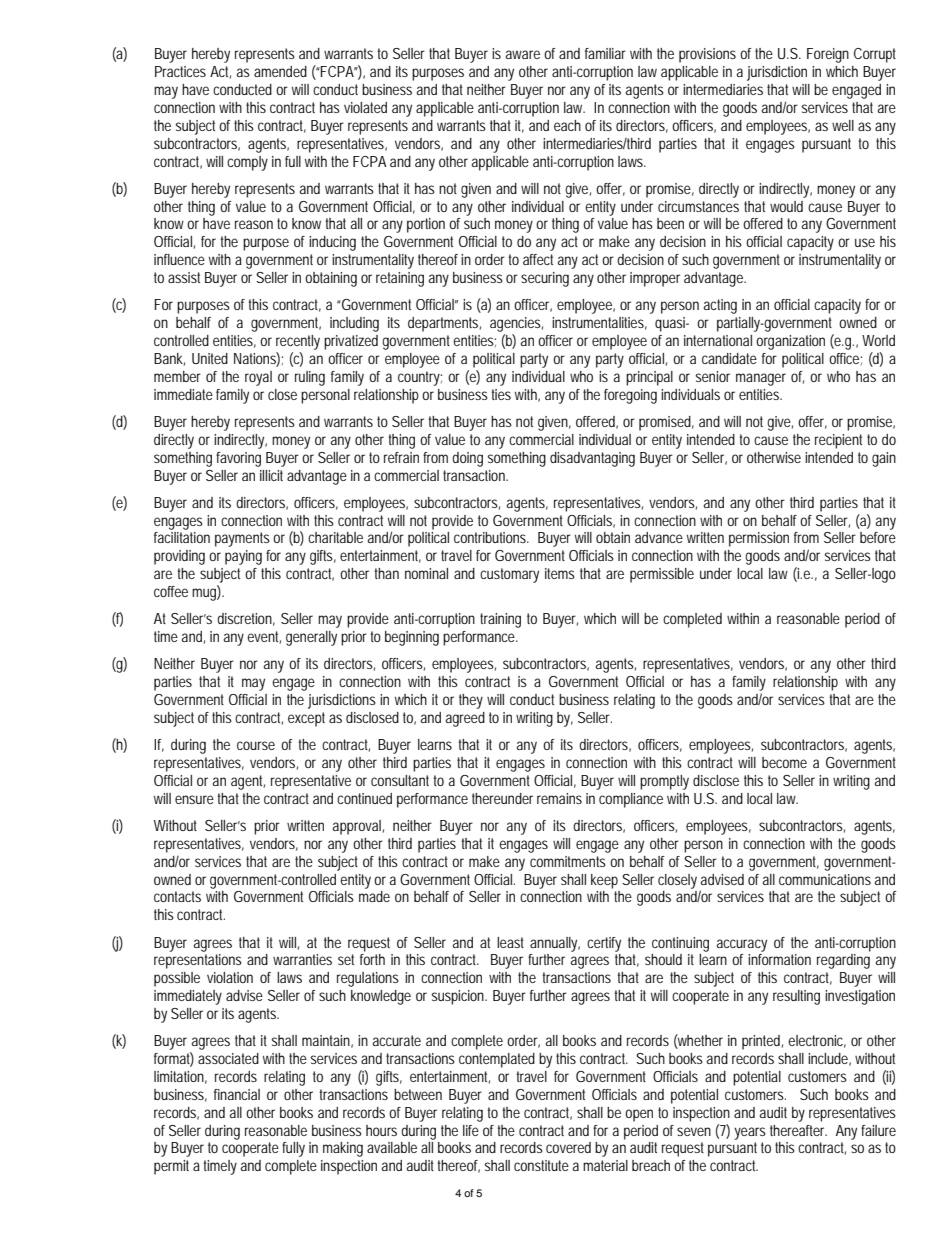 The height and width of the image is (1233, 952). I want to click on constitute, so click(541, 1165).
